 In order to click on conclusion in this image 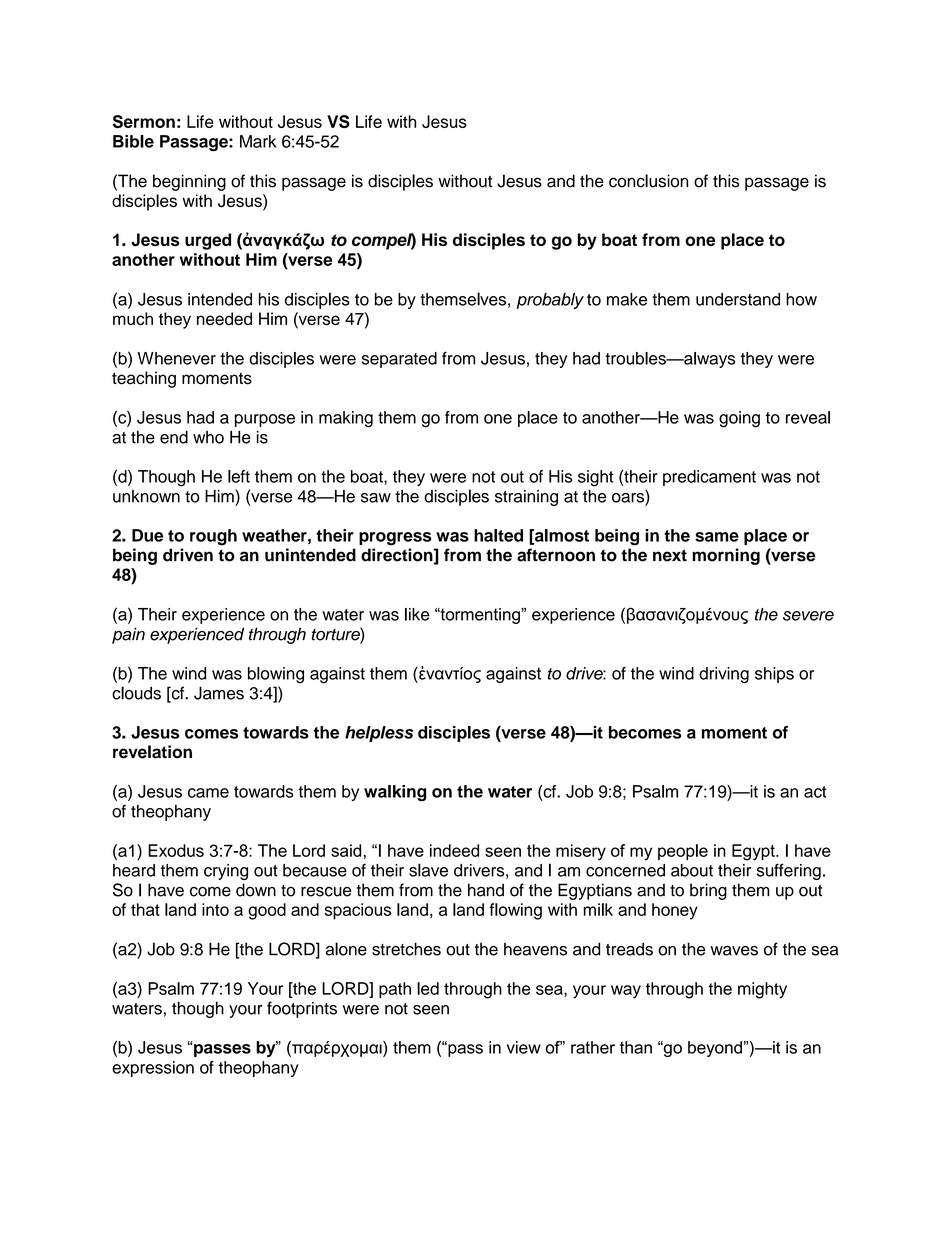, I will do `click(648, 181)`.
